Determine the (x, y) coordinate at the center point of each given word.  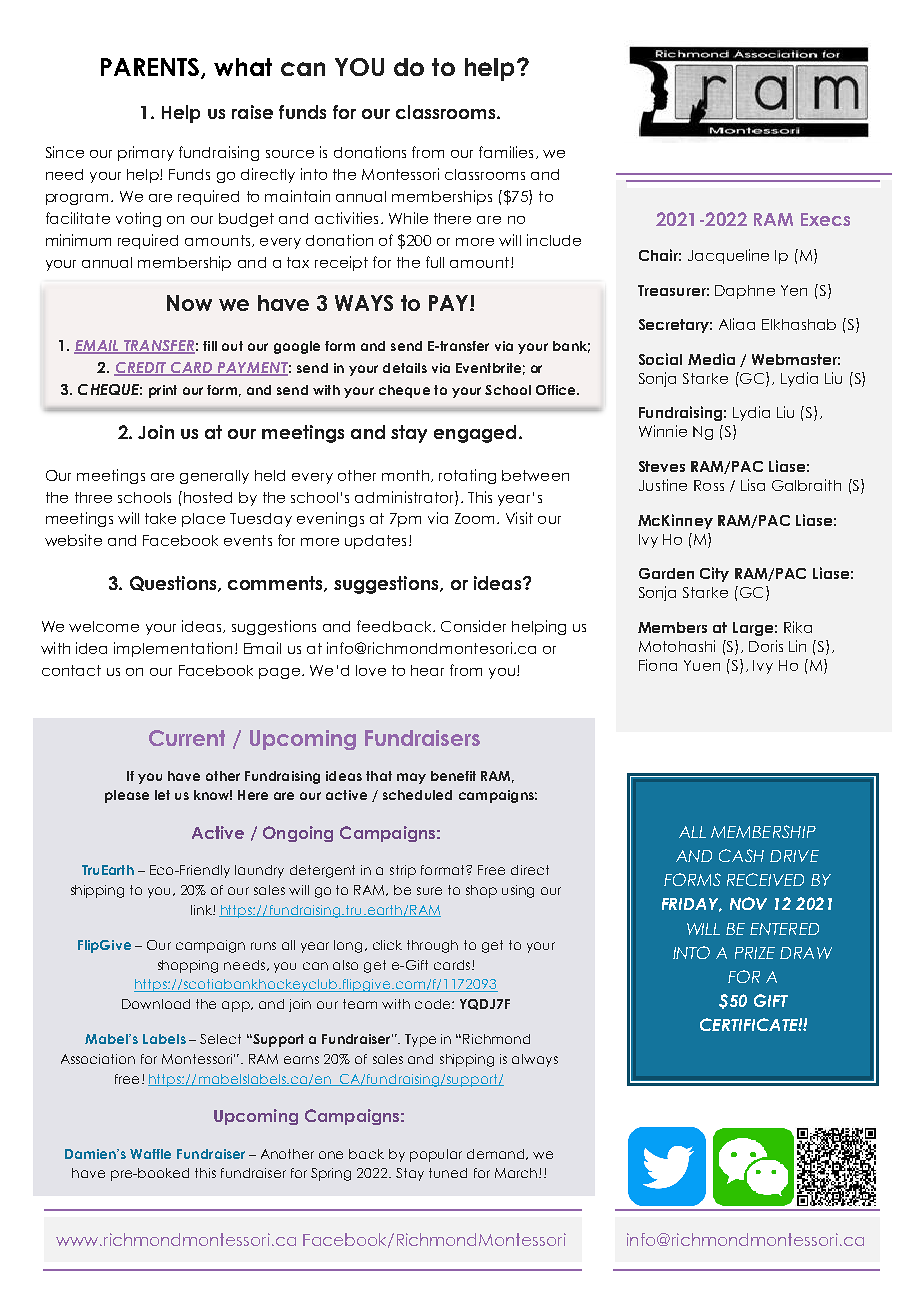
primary (146, 153)
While (408, 218)
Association (98, 1059)
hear (427, 670)
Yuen (702, 665)
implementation (173, 649)
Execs (825, 219)
